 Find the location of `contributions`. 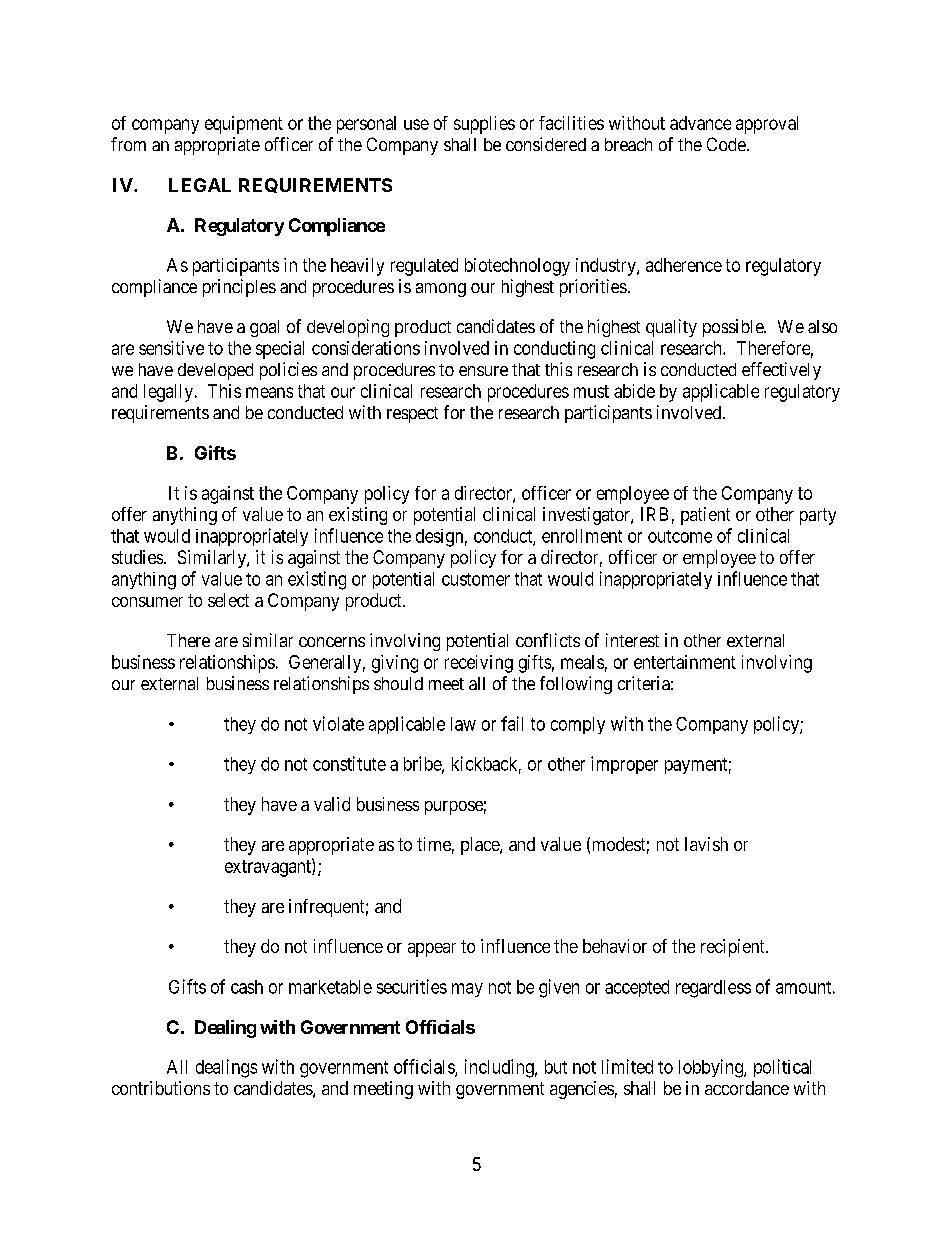

contributions is located at coordinates (161, 1088).
